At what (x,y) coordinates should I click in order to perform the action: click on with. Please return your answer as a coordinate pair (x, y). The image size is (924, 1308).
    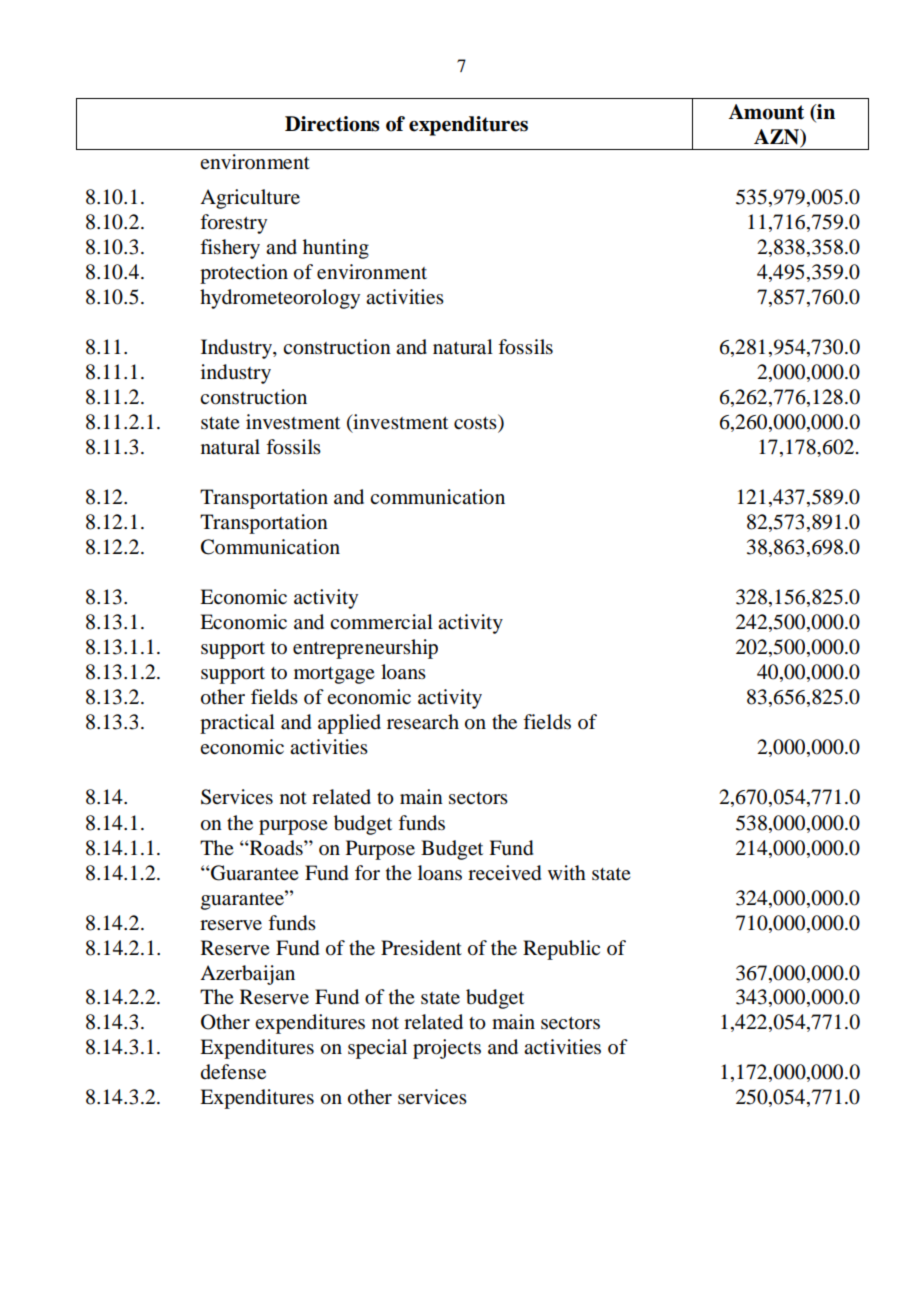
    Looking at the image, I should click on (567, 872).
